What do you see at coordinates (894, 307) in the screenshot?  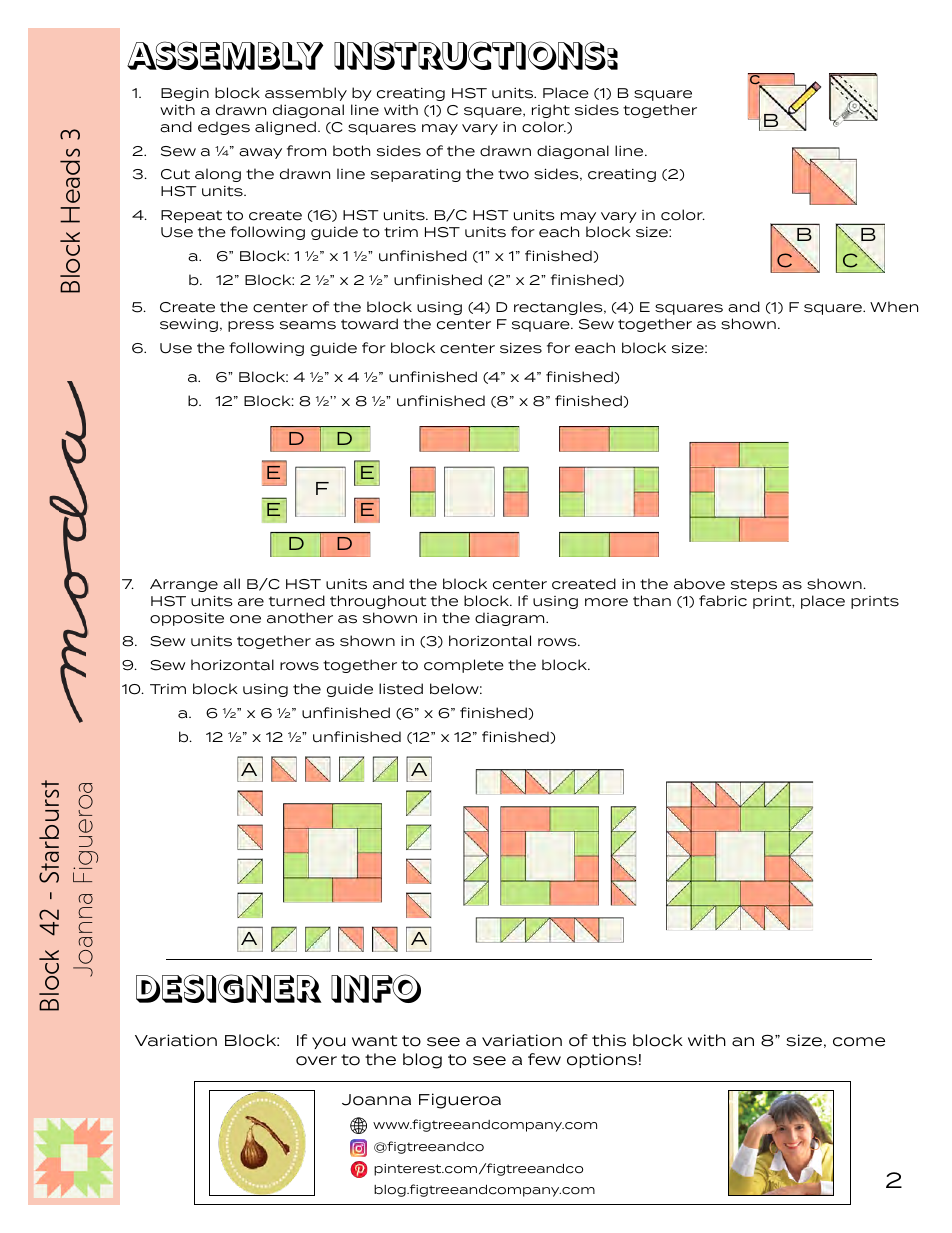 I see `When` at bounding box center [894, 307].
